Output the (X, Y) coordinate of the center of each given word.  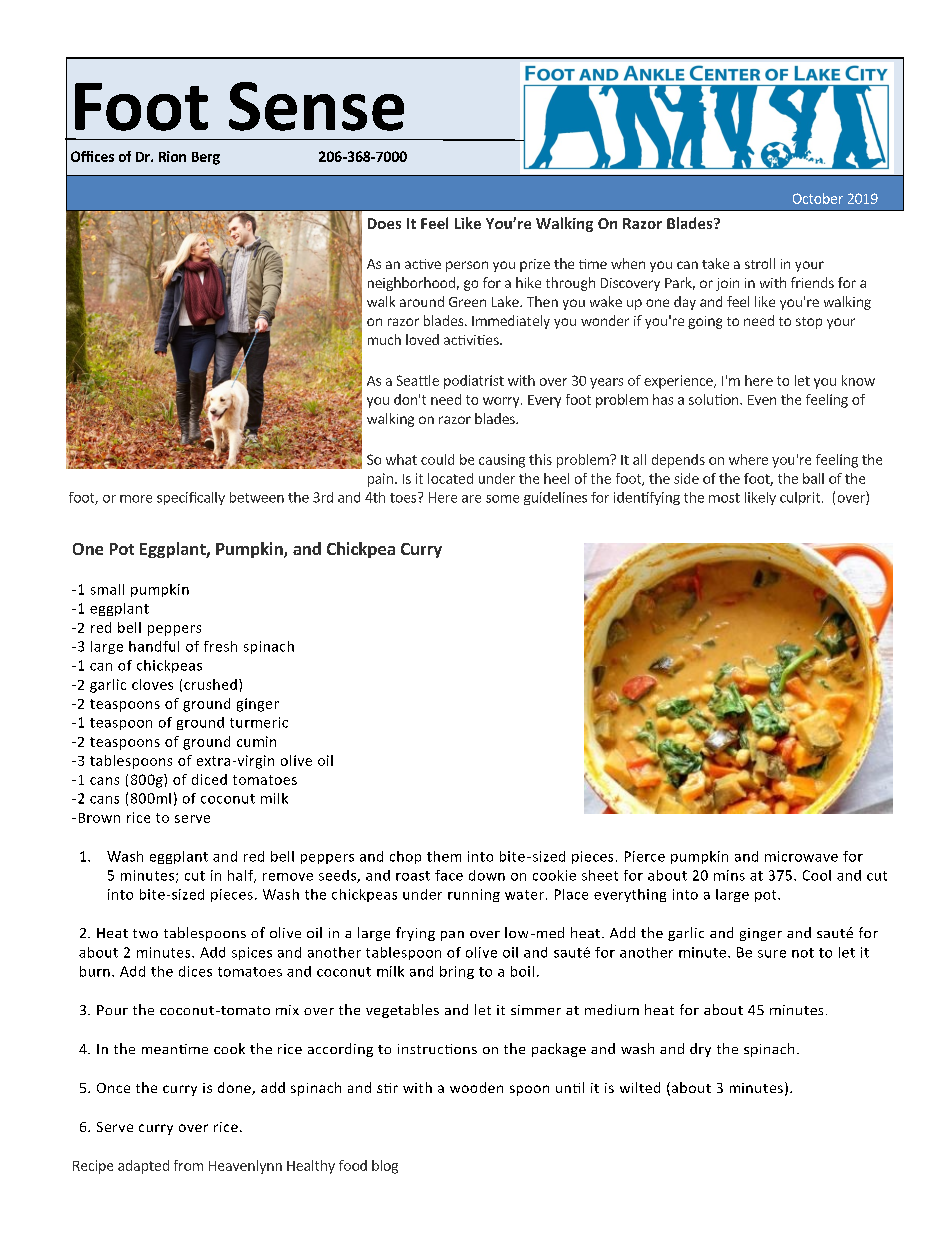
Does (384, 223)
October (818, 198)
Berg (206, 158)
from (188, 1165)
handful (154, 646)
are (471, 499)
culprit (800, 498)
